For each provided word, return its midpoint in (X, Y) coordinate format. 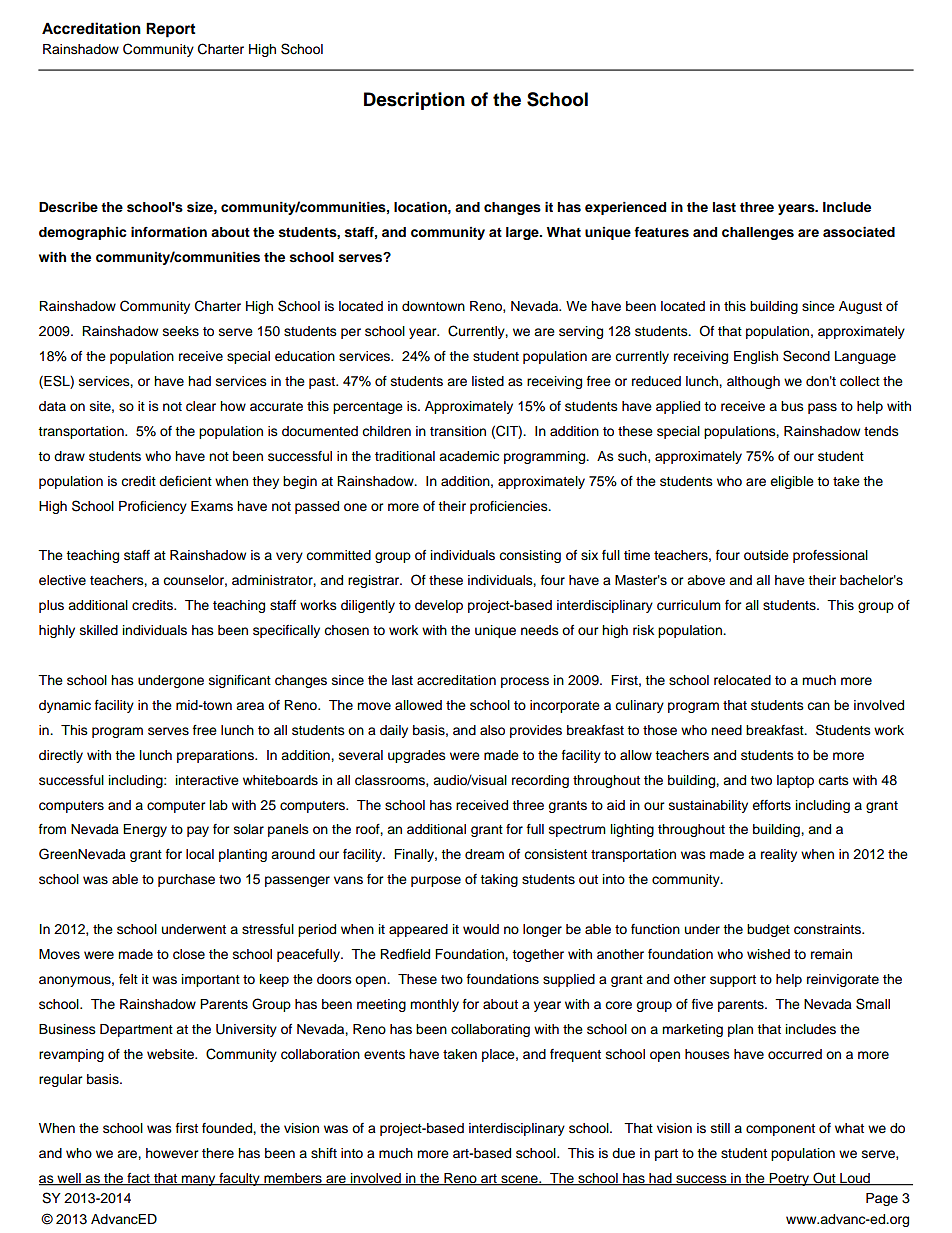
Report (170, 30)
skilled (99, 630)
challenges (758, 233)
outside (766, 555)
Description (414, 101)
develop (439, 606)
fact (138, 1179)
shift (324, 1153)
